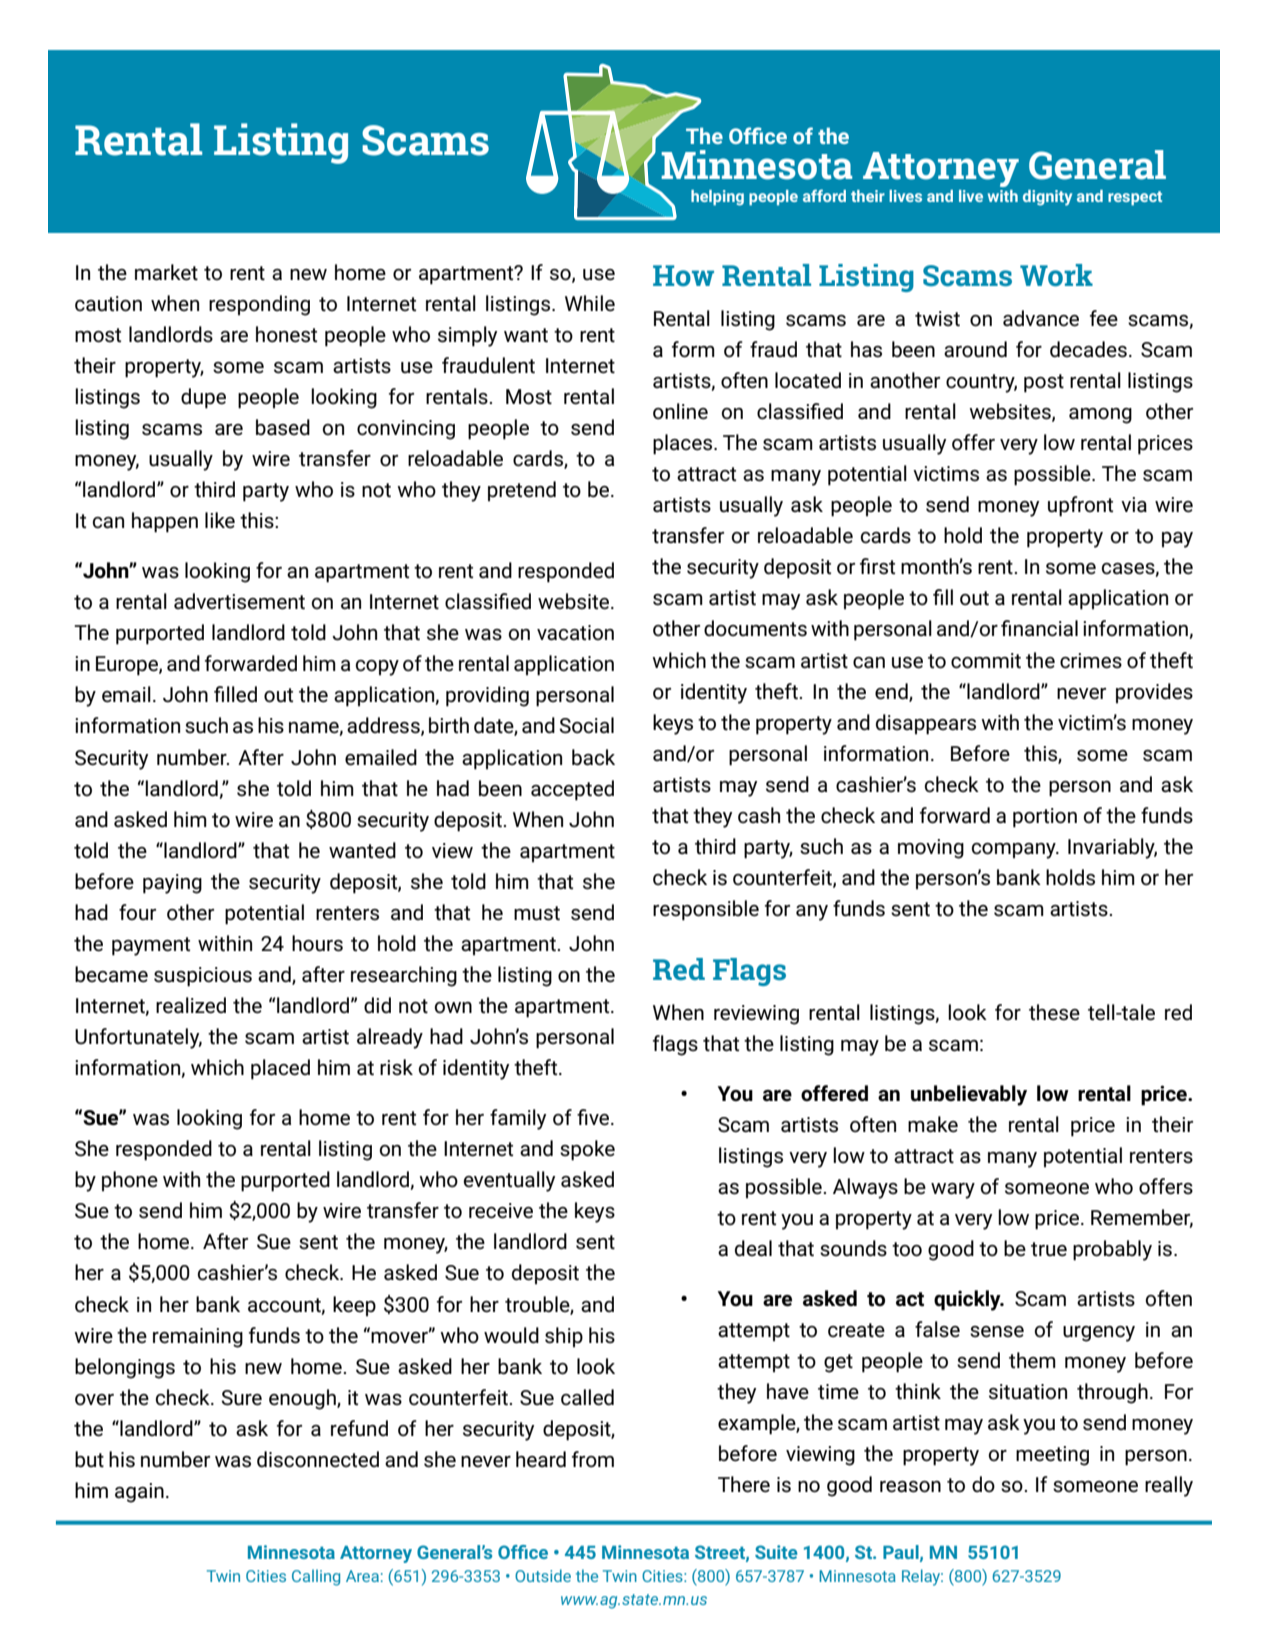  I want to click on upfront, so click(1080, 506).
